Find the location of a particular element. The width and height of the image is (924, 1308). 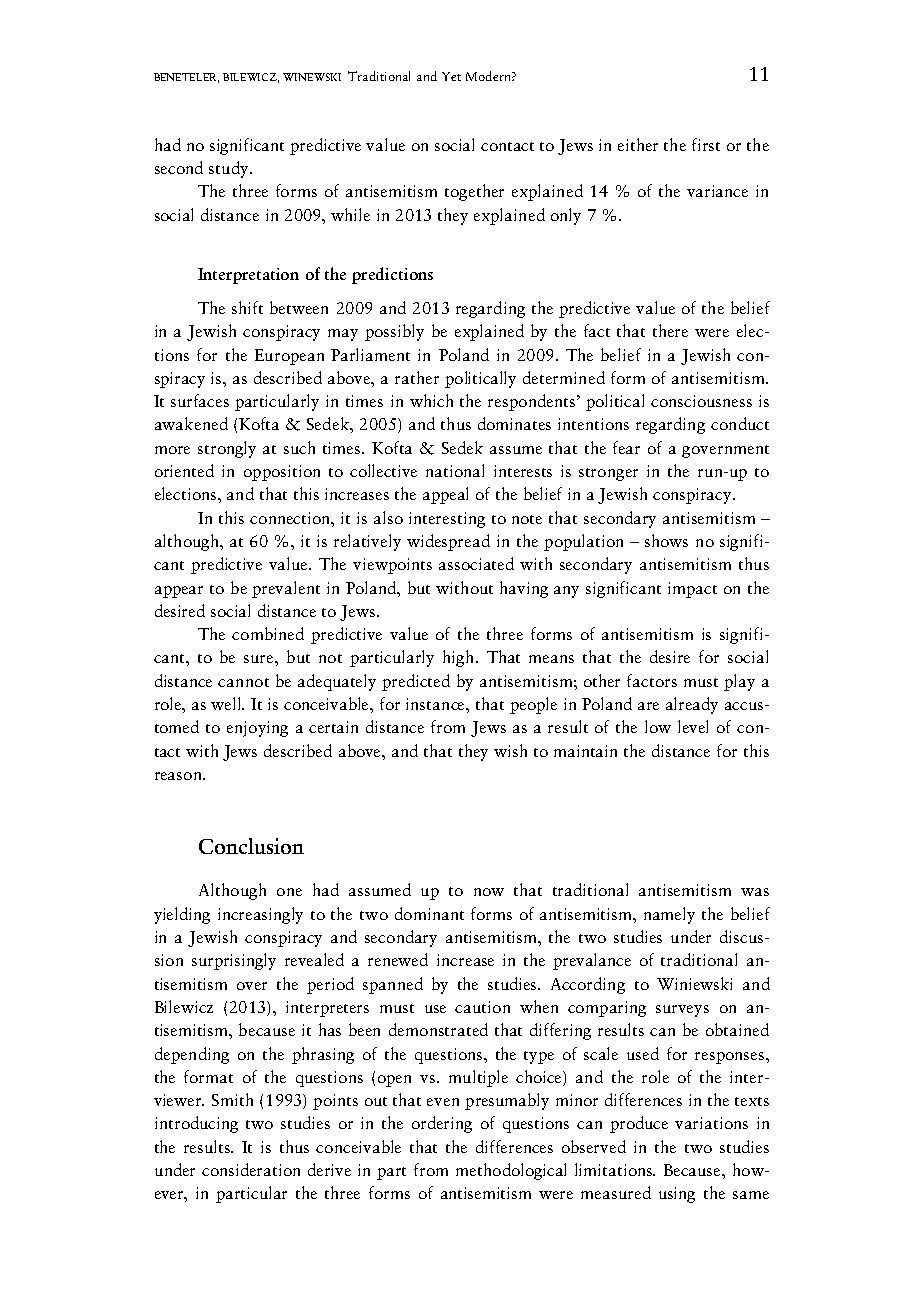

consideration is located at coordinates (251, 1169).
